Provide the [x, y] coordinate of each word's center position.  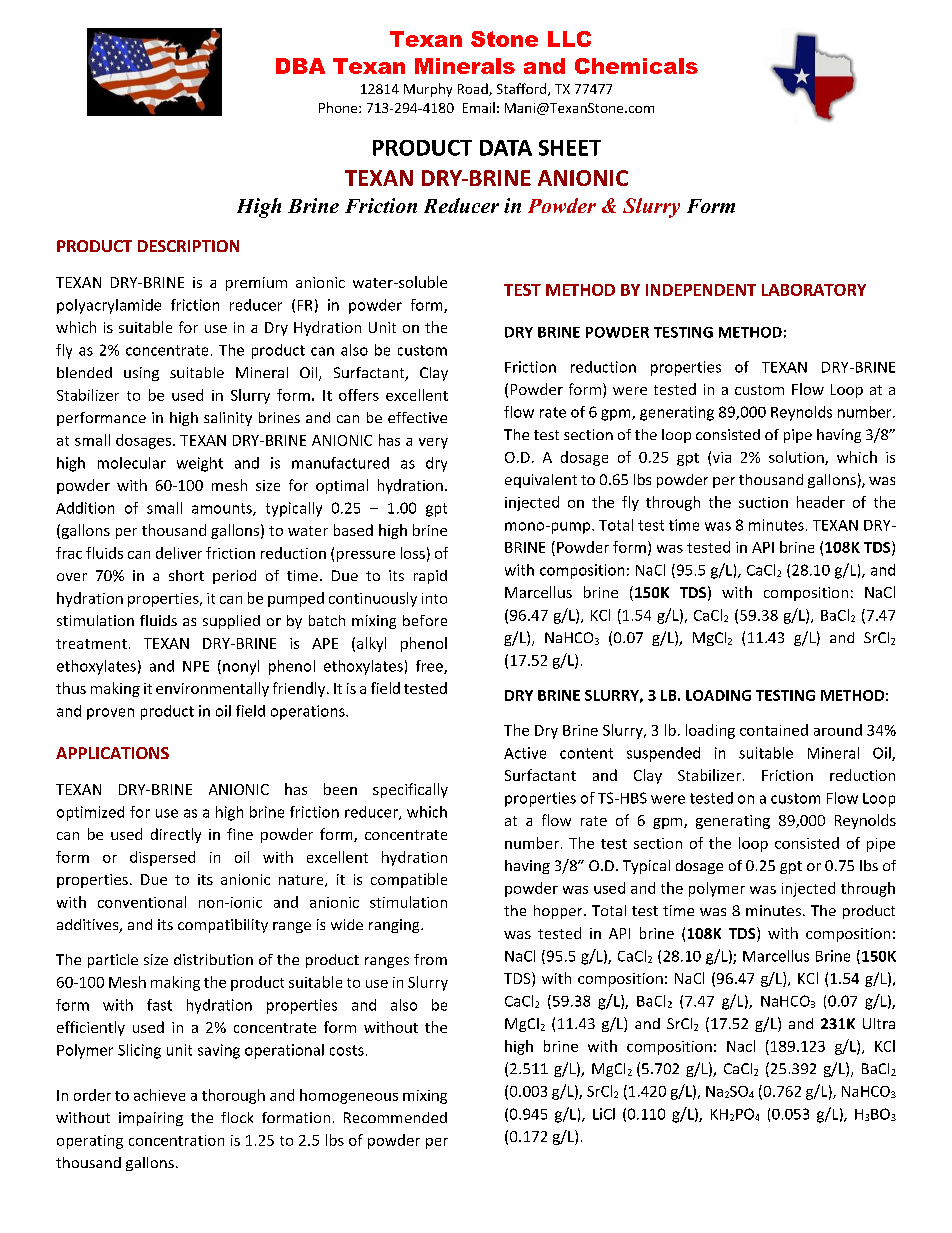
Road [474, 89]
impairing [151, 1119]
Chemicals [636, 66]
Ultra [879, 1023]
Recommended [395, 1117]
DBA [300, 66]
